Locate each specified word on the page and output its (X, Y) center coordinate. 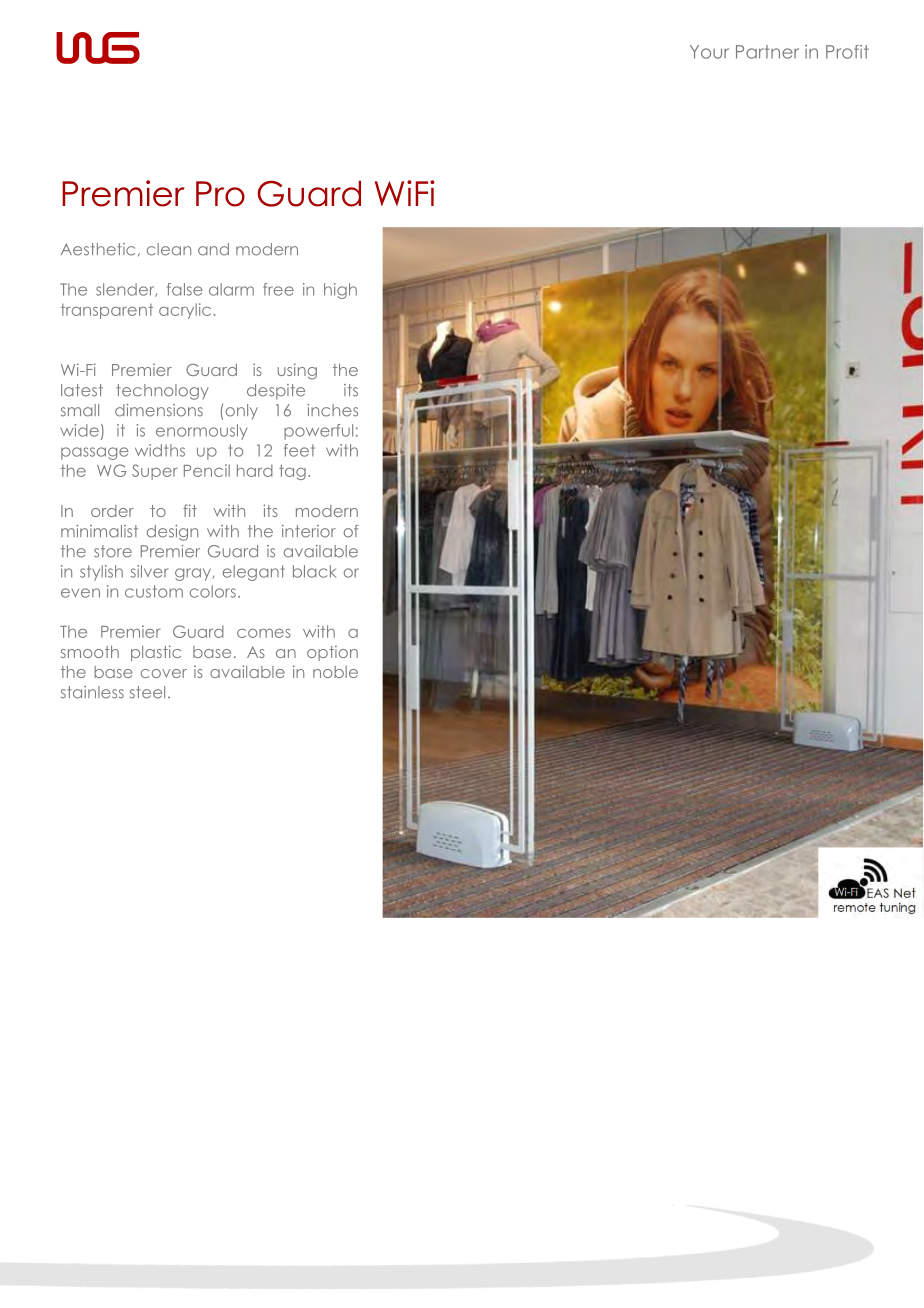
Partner (767, 52)
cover (164, 673)
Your (709, 52)
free (278, 289)
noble (335, 672)
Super (155, 472)
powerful (318, 432)
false (185, 289)
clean (169, 249)
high (340, 291)
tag (292, 472)
